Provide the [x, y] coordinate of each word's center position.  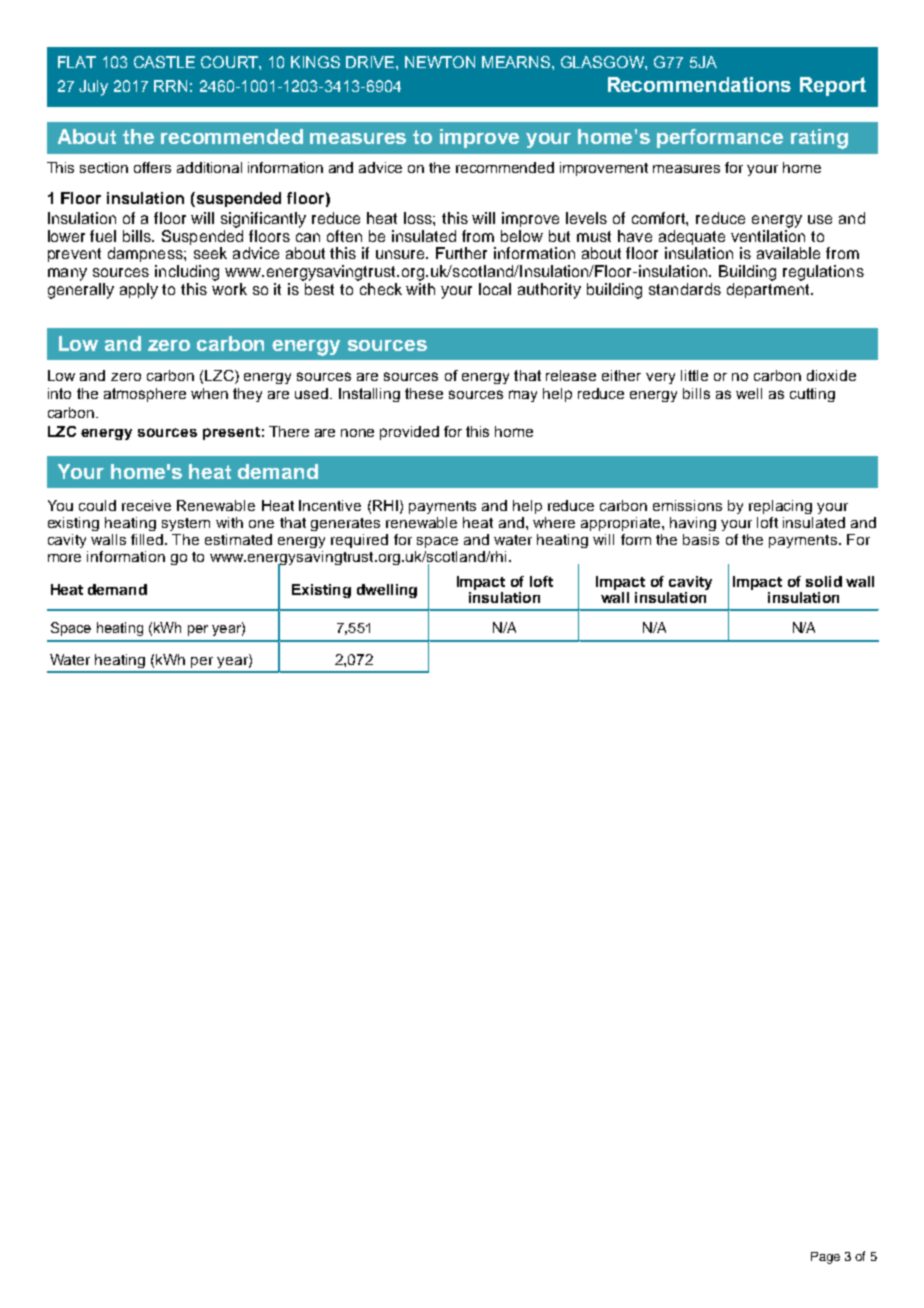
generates [345, 524]
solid [824, 581]
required [359, 541]
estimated [238, 539]
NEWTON [440, 62]
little [694, 375]
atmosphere [145, 395]
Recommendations [699, 84]
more [64, 558]
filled [148, 539]
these [424, 393]
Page [825, 1258]
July [93, 88]
